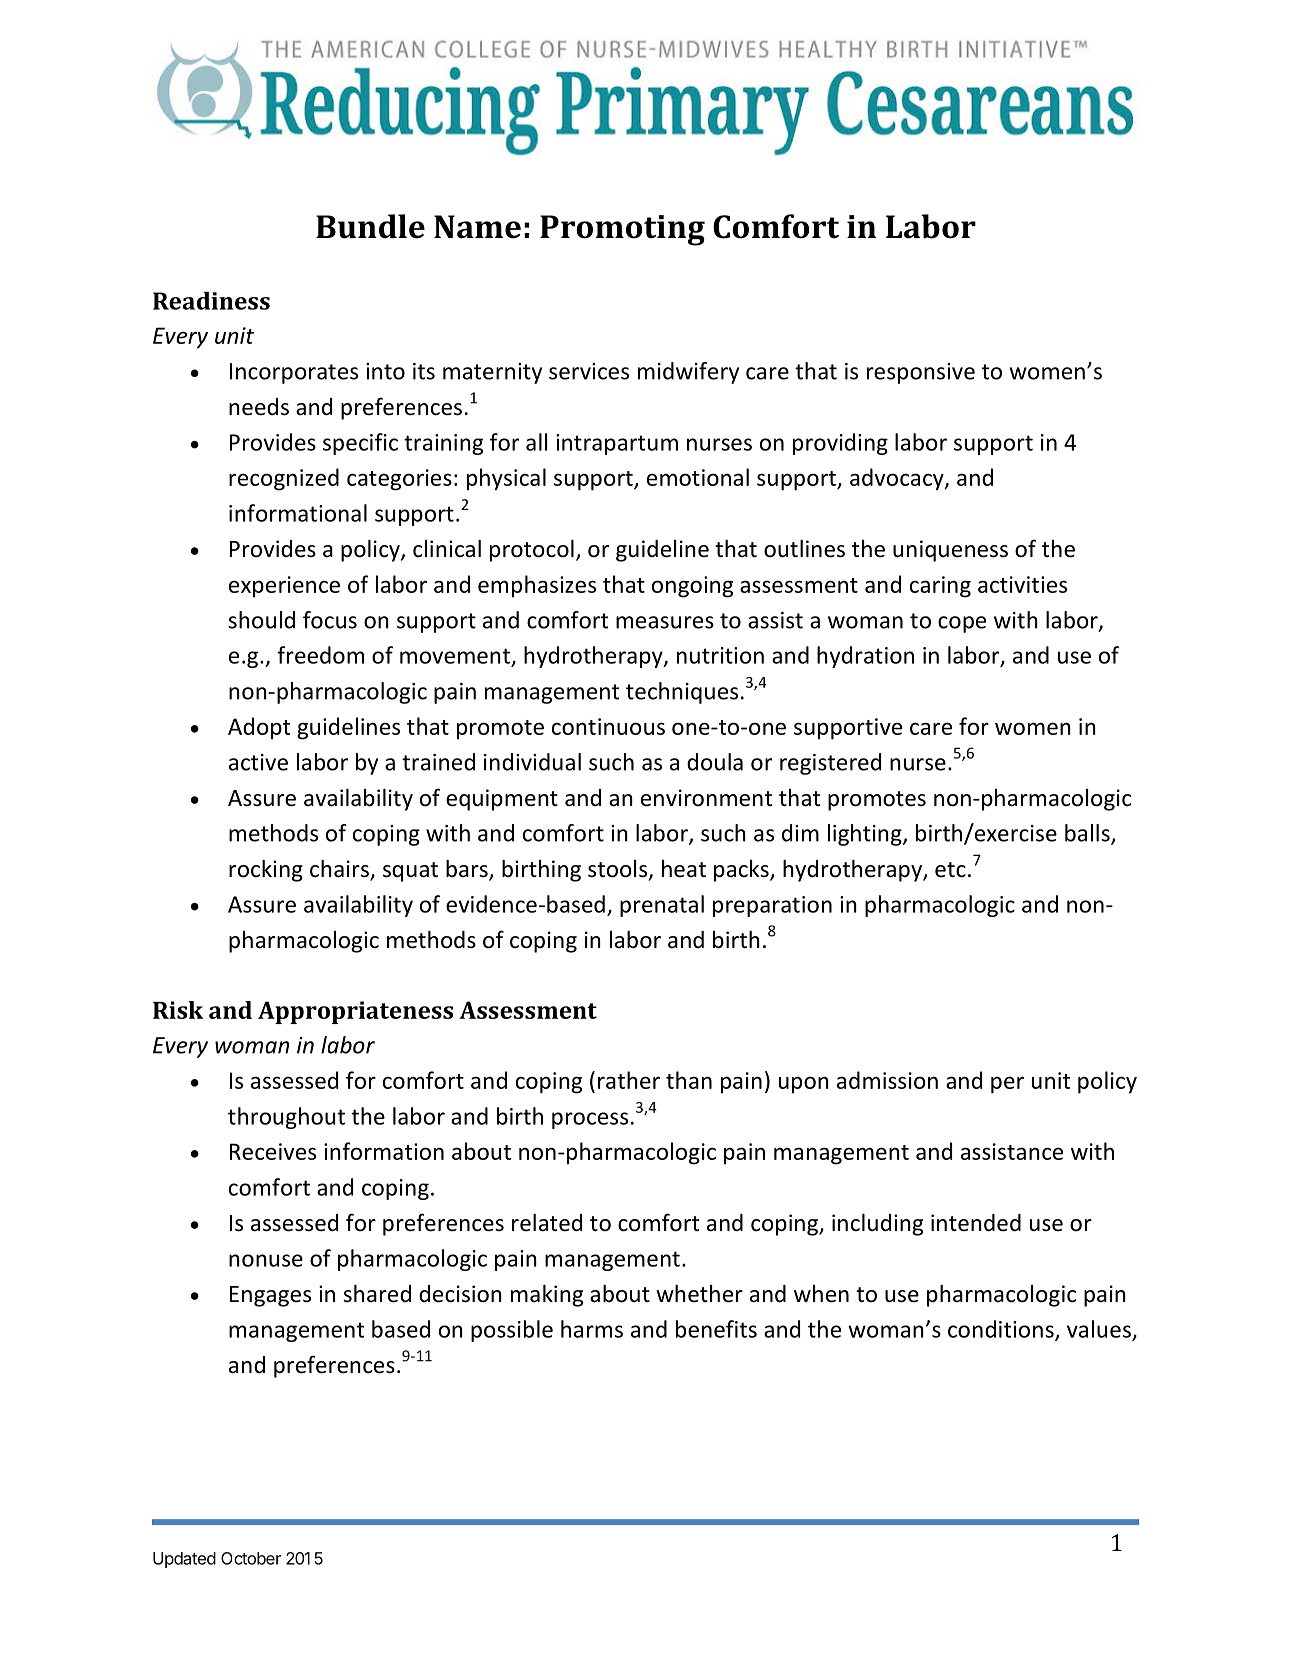 The width and height of the screenshot is (1291, 1671). I want to click on Promoting, so click(622, 230).
